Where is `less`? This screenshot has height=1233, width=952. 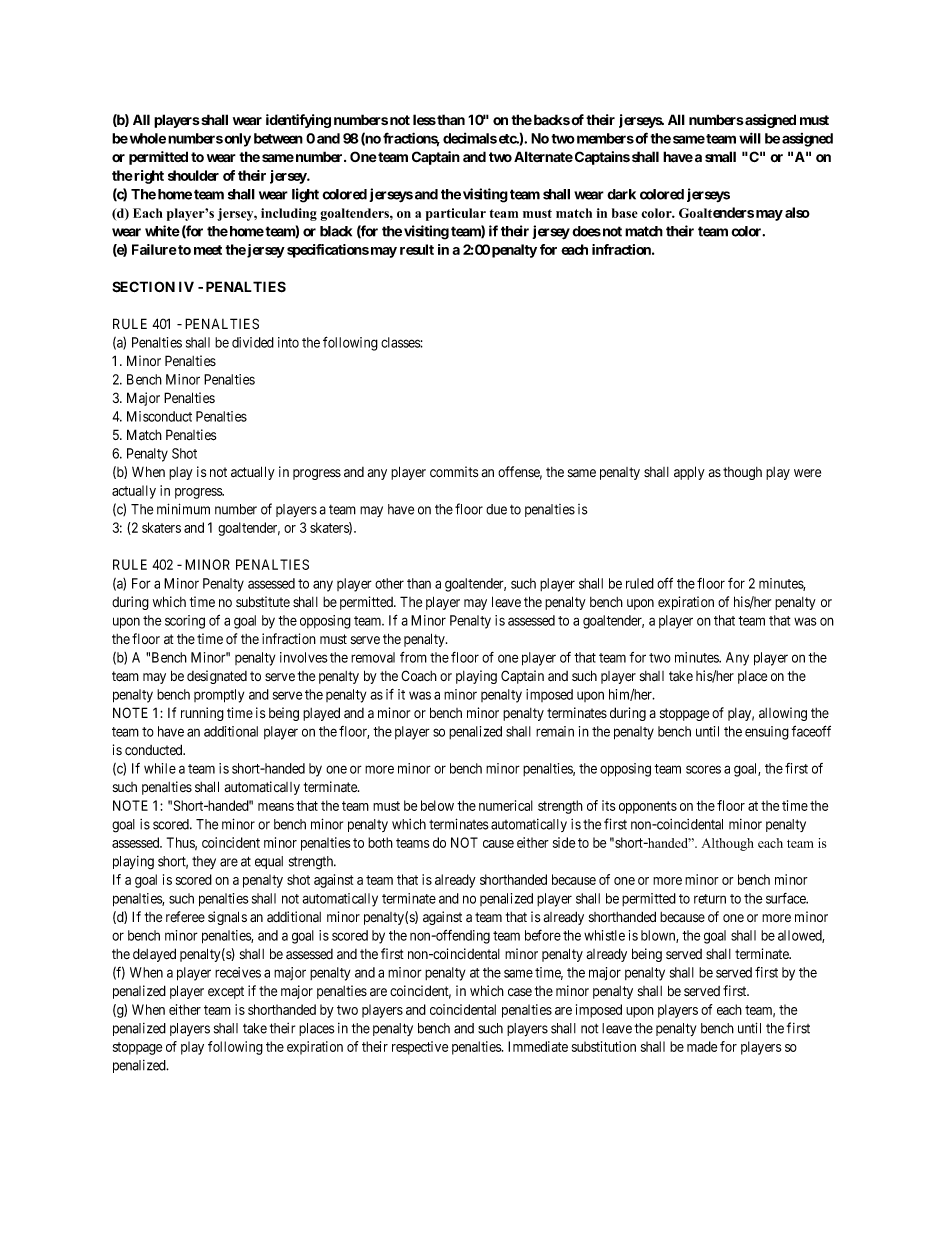
less is located at coordinates (424, 119).
